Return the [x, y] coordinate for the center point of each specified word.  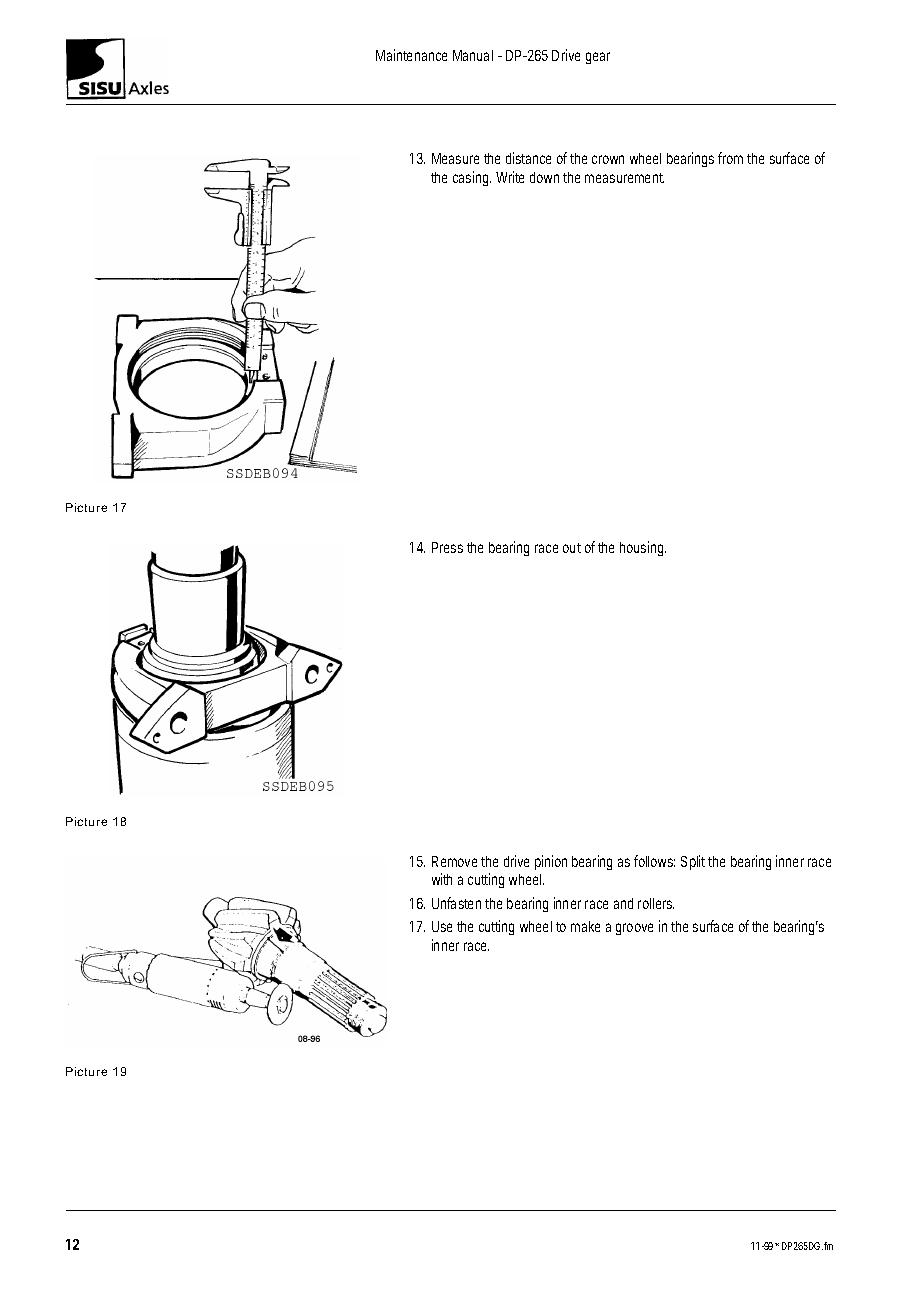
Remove [457, 861]
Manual [473, 55]
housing [643, 548]
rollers [656, 903]
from [733, 158]
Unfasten [456, 903]
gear [598, 58]
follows [654, 861]
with [442, 879]
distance [528, 158]
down [544, 177]
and [623, 903]
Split [695, 862]
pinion [551, 862]
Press [447, 547]
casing [472, 178]
